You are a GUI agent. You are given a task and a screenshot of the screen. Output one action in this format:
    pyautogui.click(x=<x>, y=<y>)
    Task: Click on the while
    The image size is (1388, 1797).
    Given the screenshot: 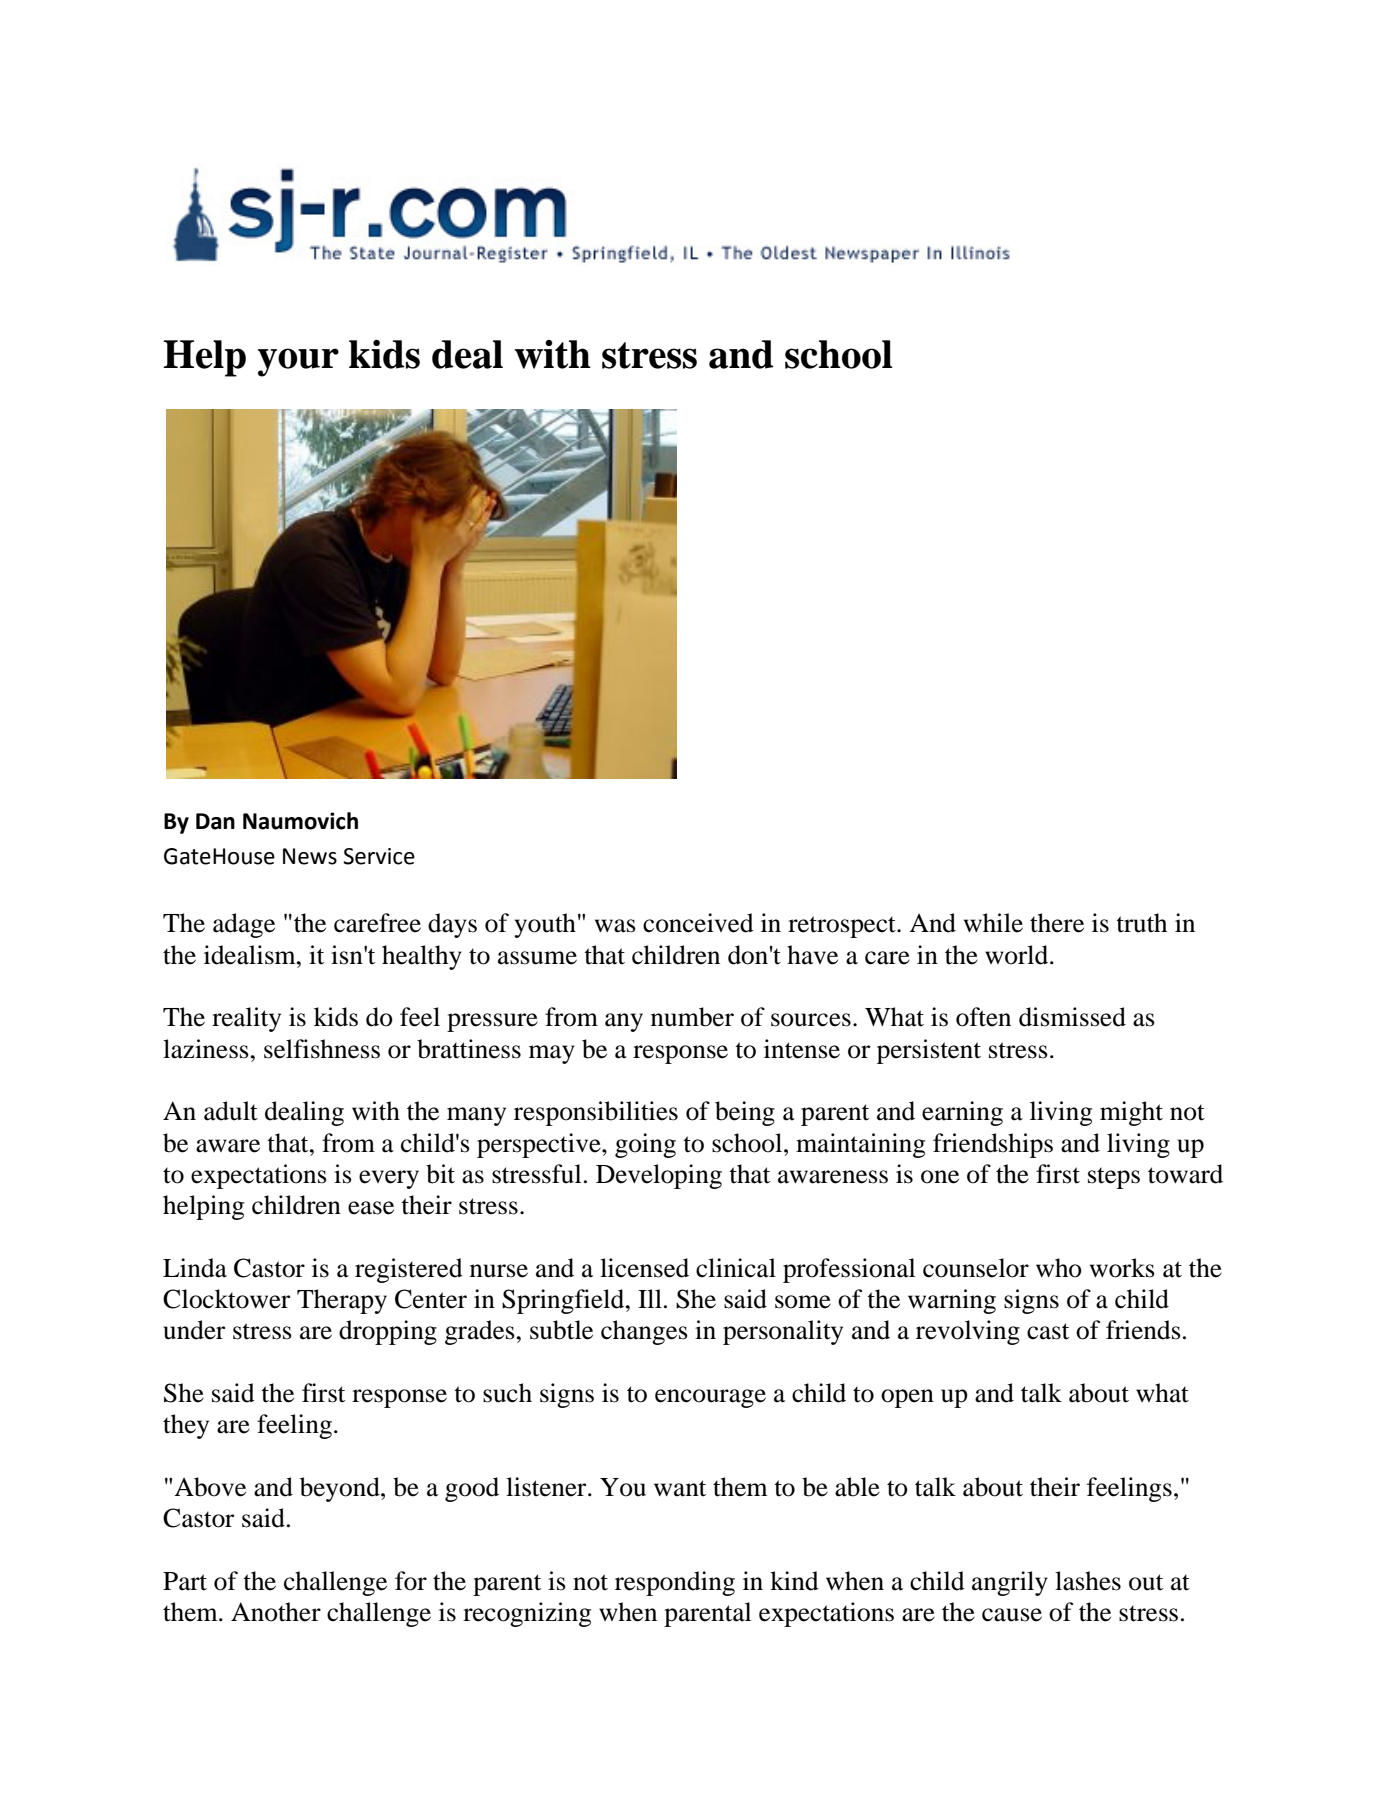 What is the action you would take?
    pyautogui.click(x=993, y=923)
